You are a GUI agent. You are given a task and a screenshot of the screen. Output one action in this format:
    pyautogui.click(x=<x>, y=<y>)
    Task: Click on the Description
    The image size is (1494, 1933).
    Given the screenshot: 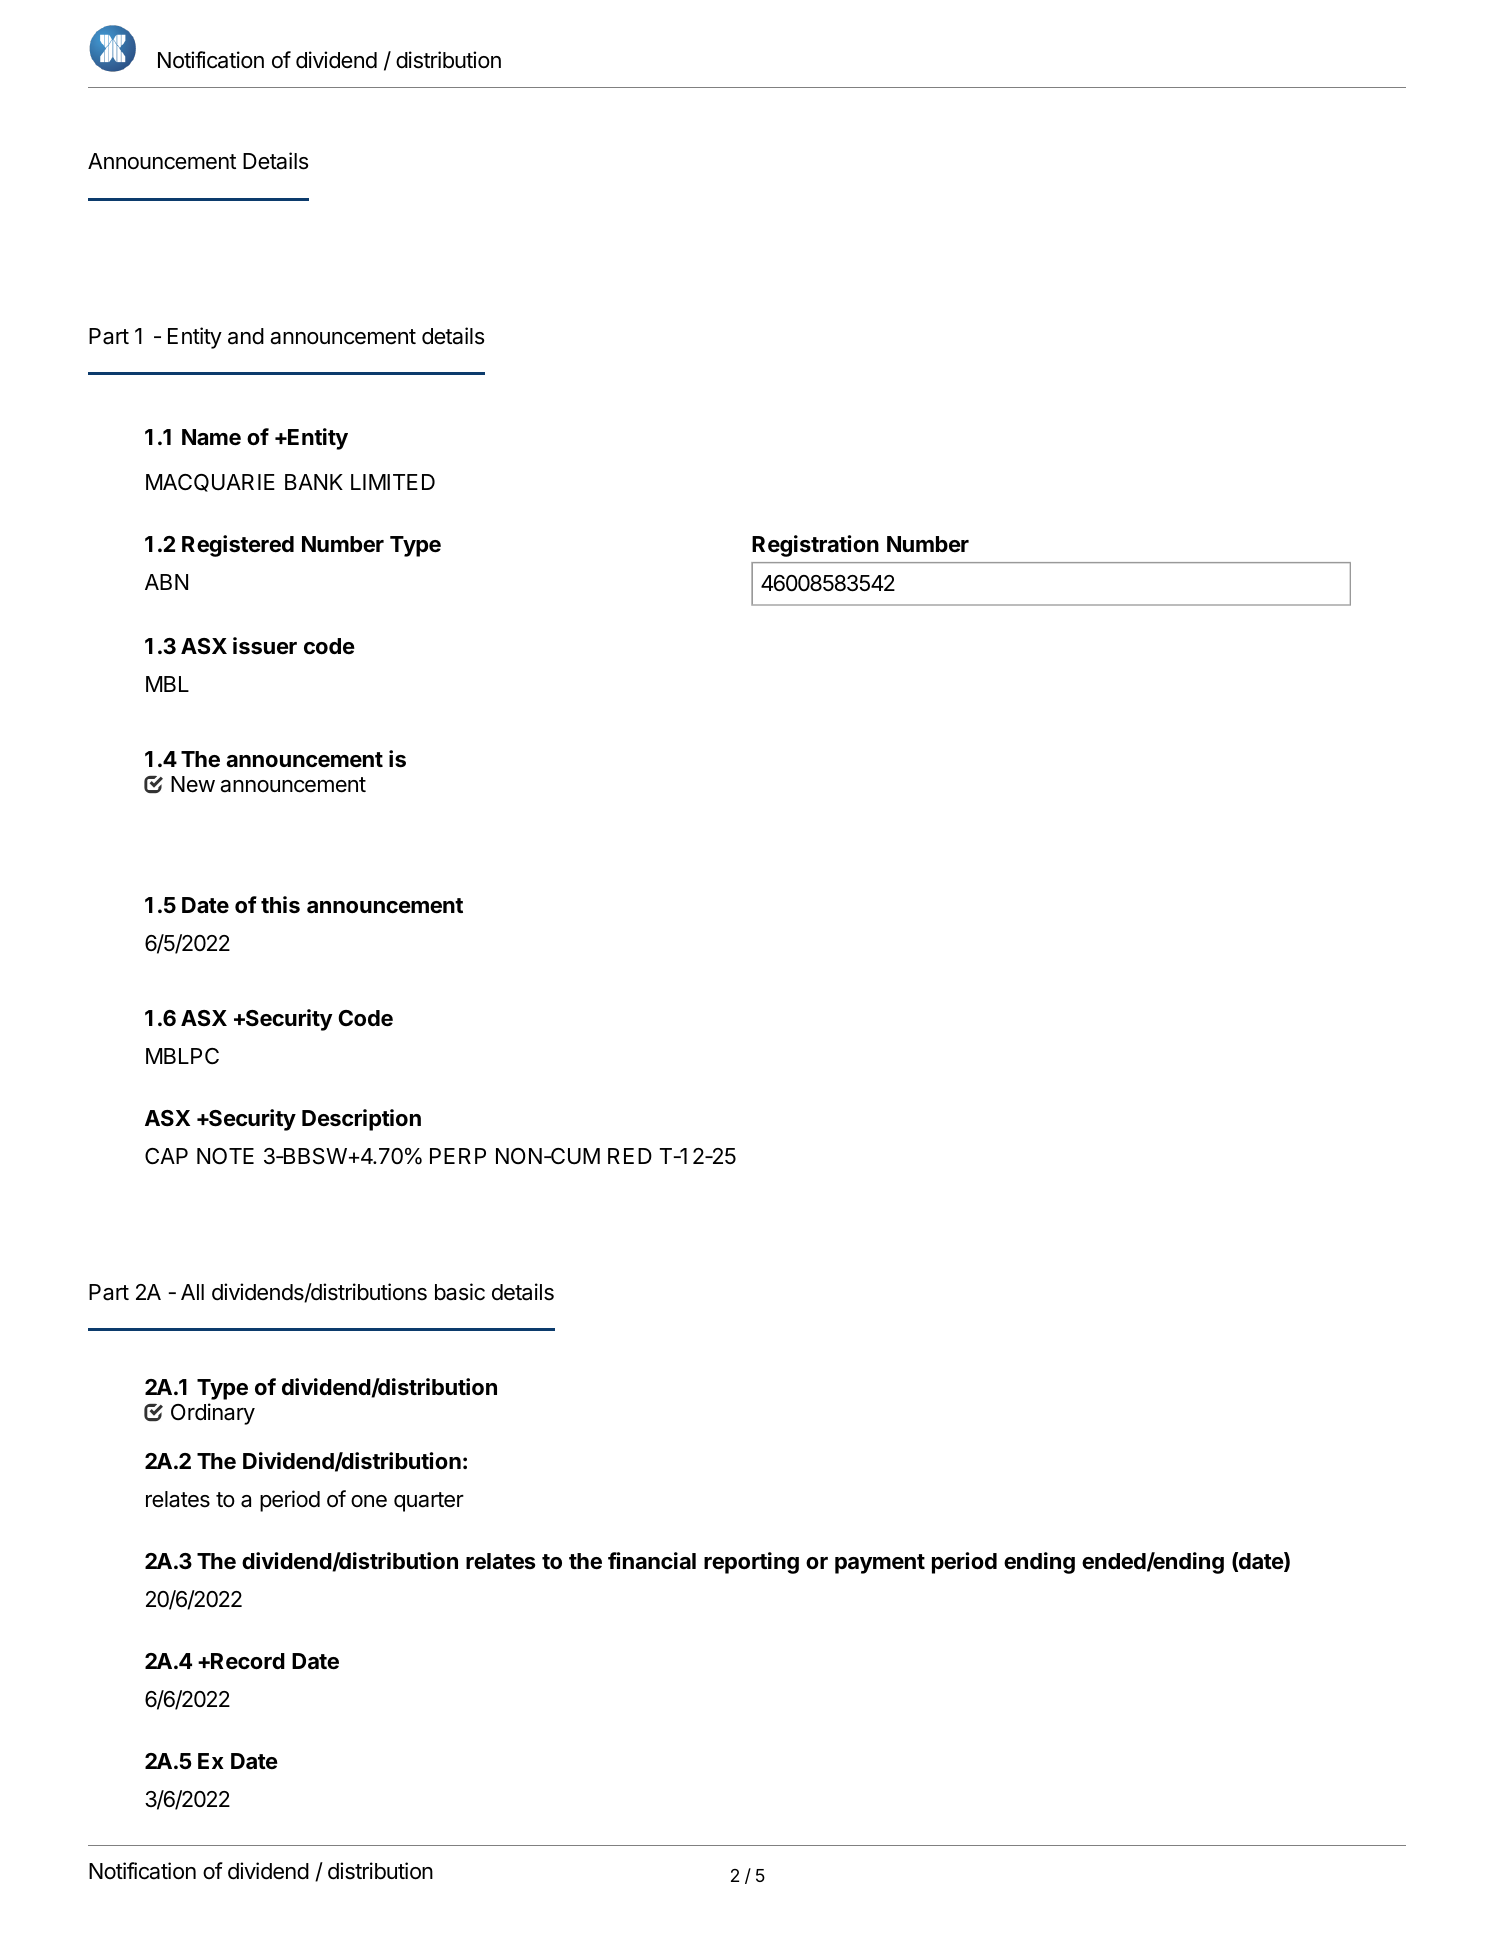 What is the action you would take?
    pyautogui.click(x=361, y=1120)
